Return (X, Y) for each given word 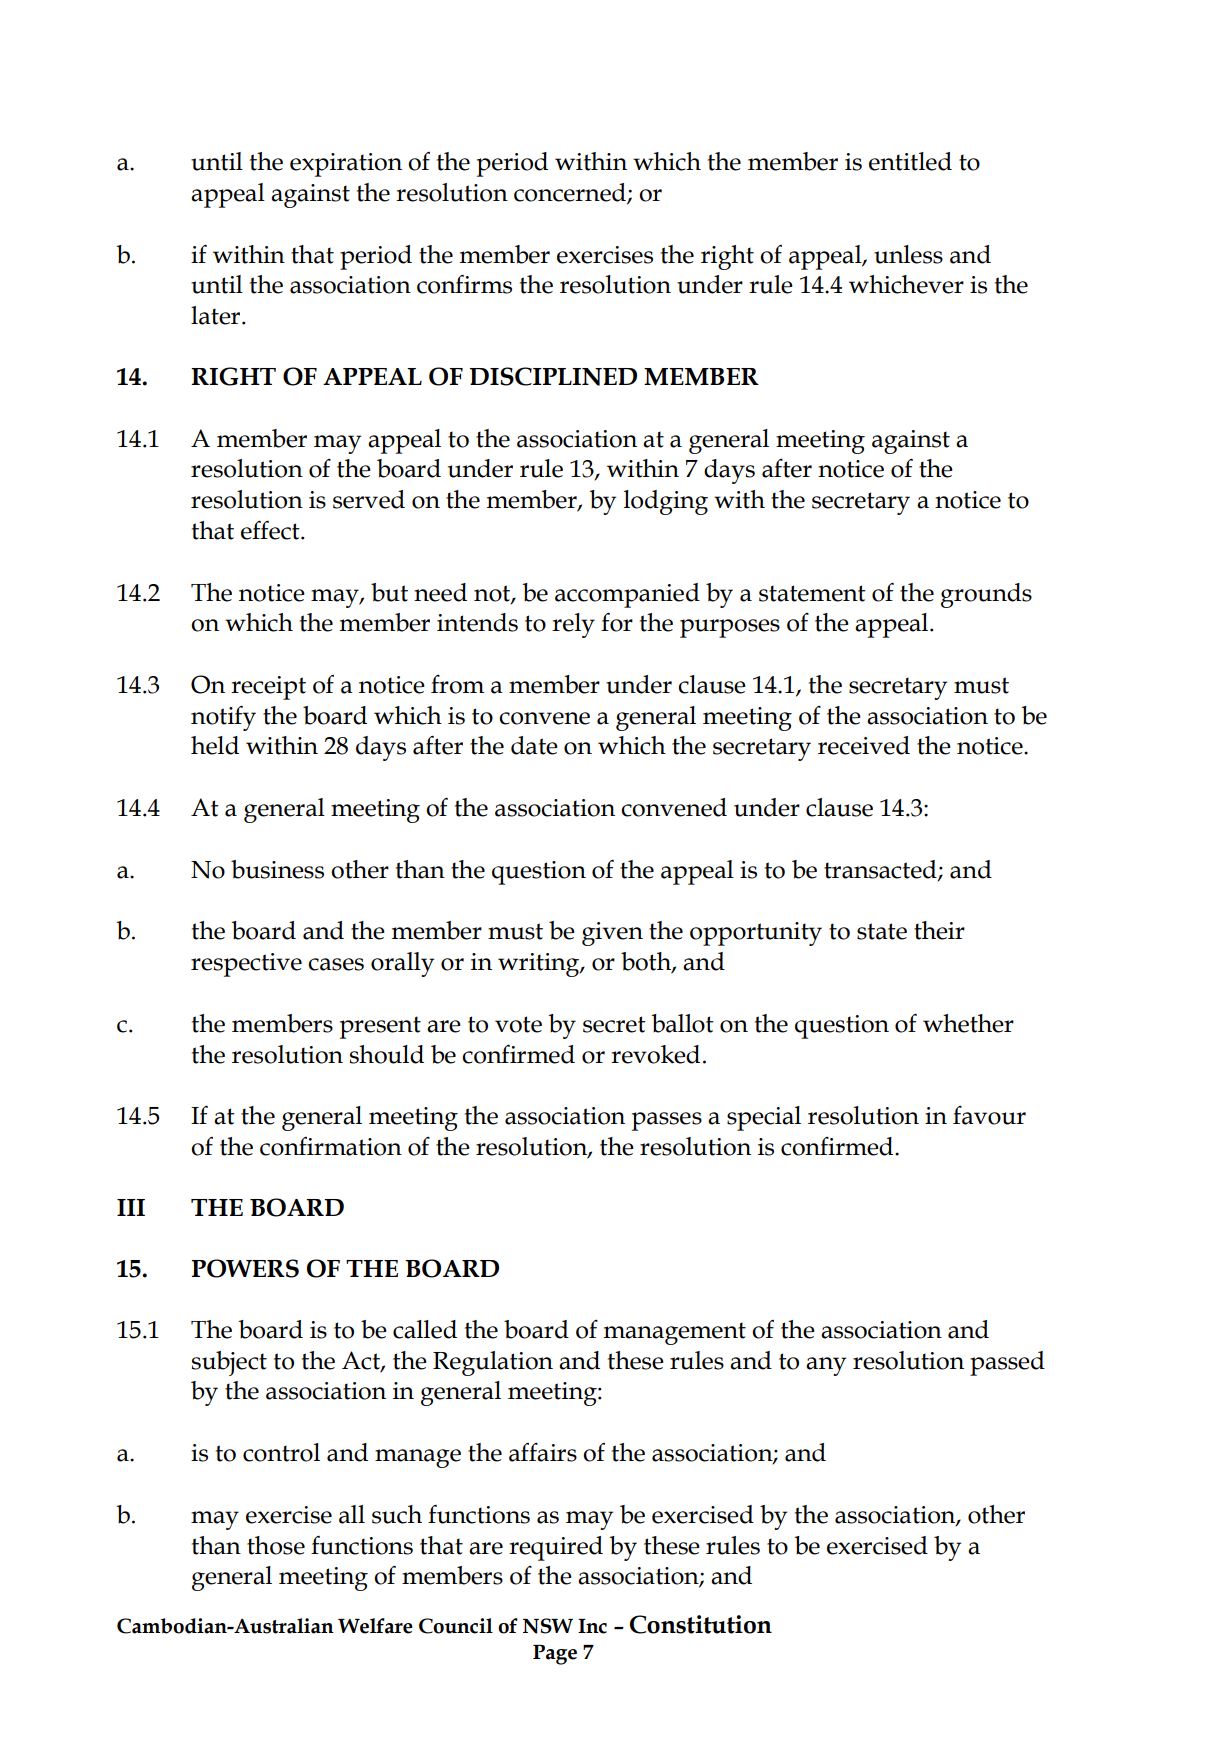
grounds (986, 595)
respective (246, 965)
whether (968, 1023)
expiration (346, 165)
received (864, 745)
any (826, 1366)
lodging (666, 502)
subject (229, 1363)
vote (518, 1024)
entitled (910, 161)
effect (271, 530)
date (534, 745)
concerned (571, 193)
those (276, 1545)
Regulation (493, 1363)
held (215, 745)
